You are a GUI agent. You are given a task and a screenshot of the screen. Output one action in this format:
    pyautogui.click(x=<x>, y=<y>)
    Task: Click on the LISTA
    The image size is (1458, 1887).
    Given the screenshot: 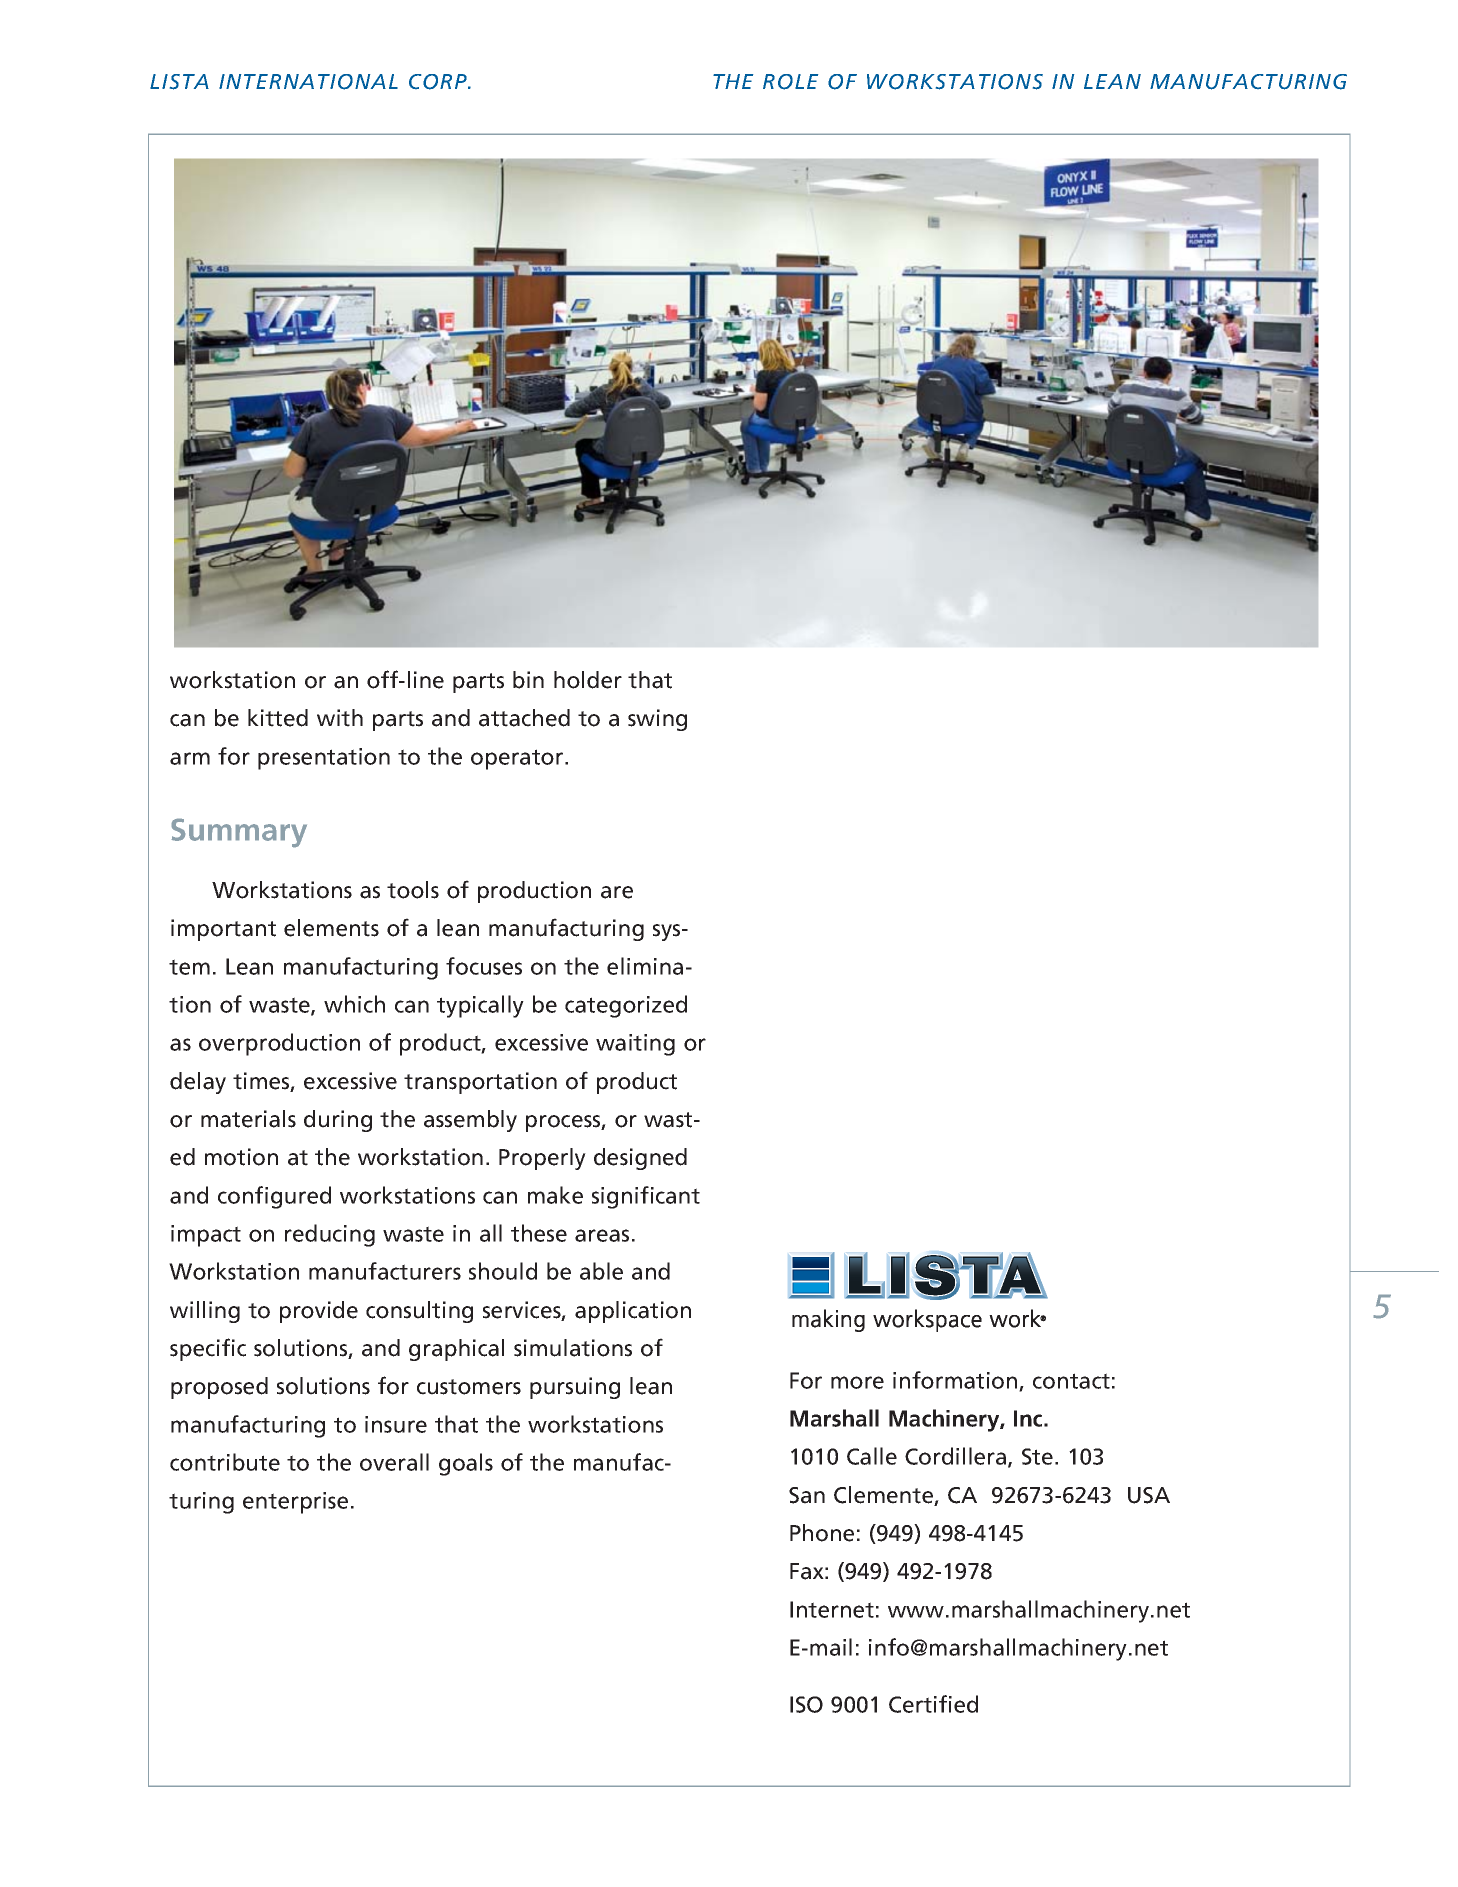 What is the action you would take?
    pyautogui.click(x=179, y=82)
